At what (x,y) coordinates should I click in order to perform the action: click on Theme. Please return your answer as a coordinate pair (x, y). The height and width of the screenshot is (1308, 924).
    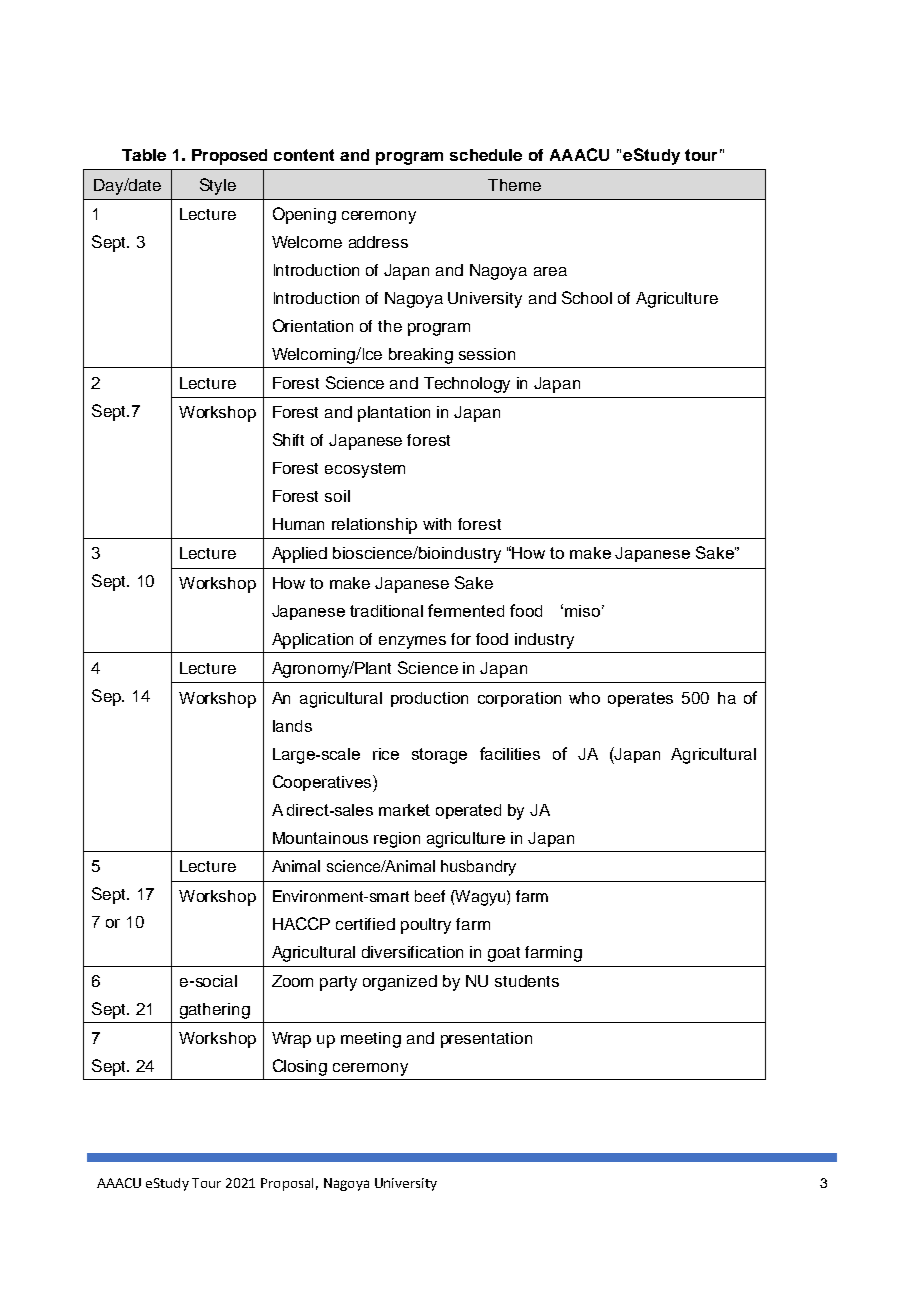
    Looking at the image, I should click on (514, 185).
